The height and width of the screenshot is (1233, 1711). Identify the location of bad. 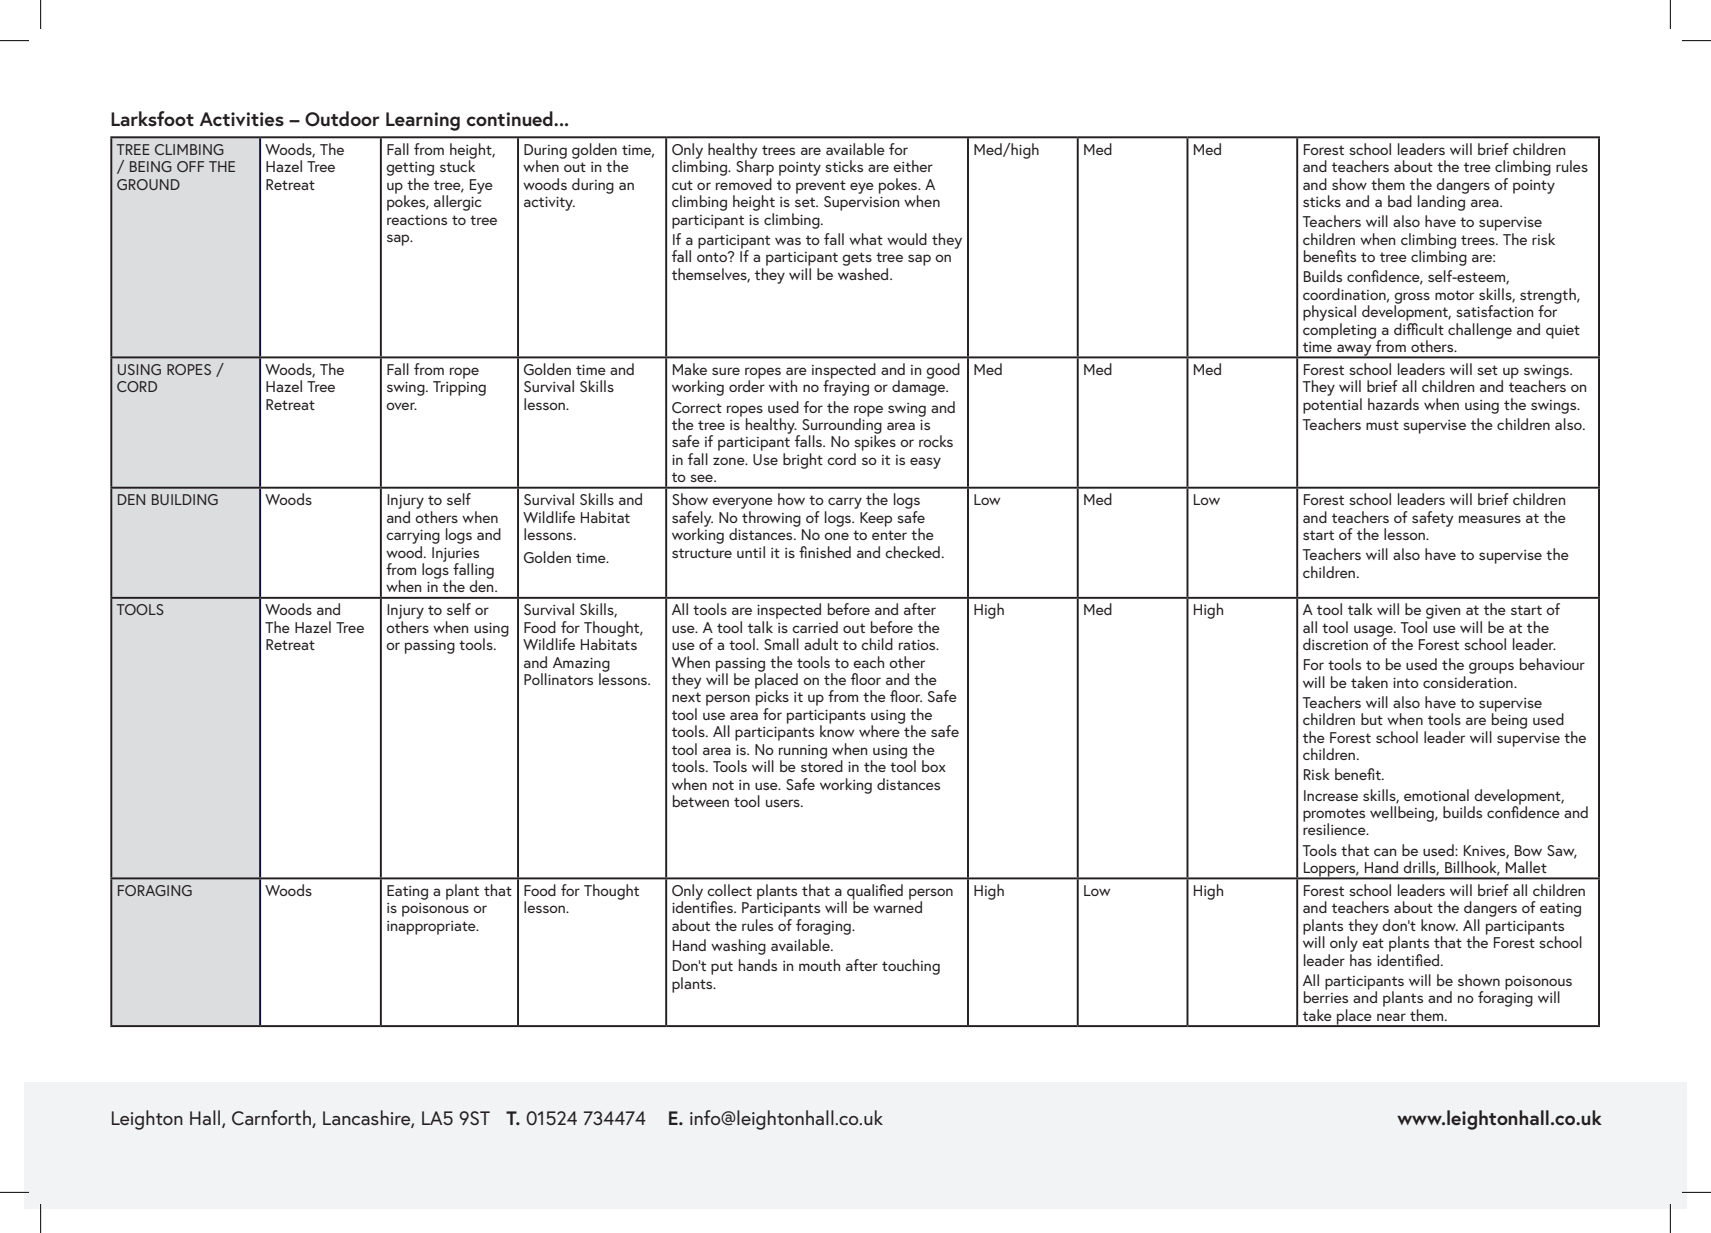
(1400, 201).
